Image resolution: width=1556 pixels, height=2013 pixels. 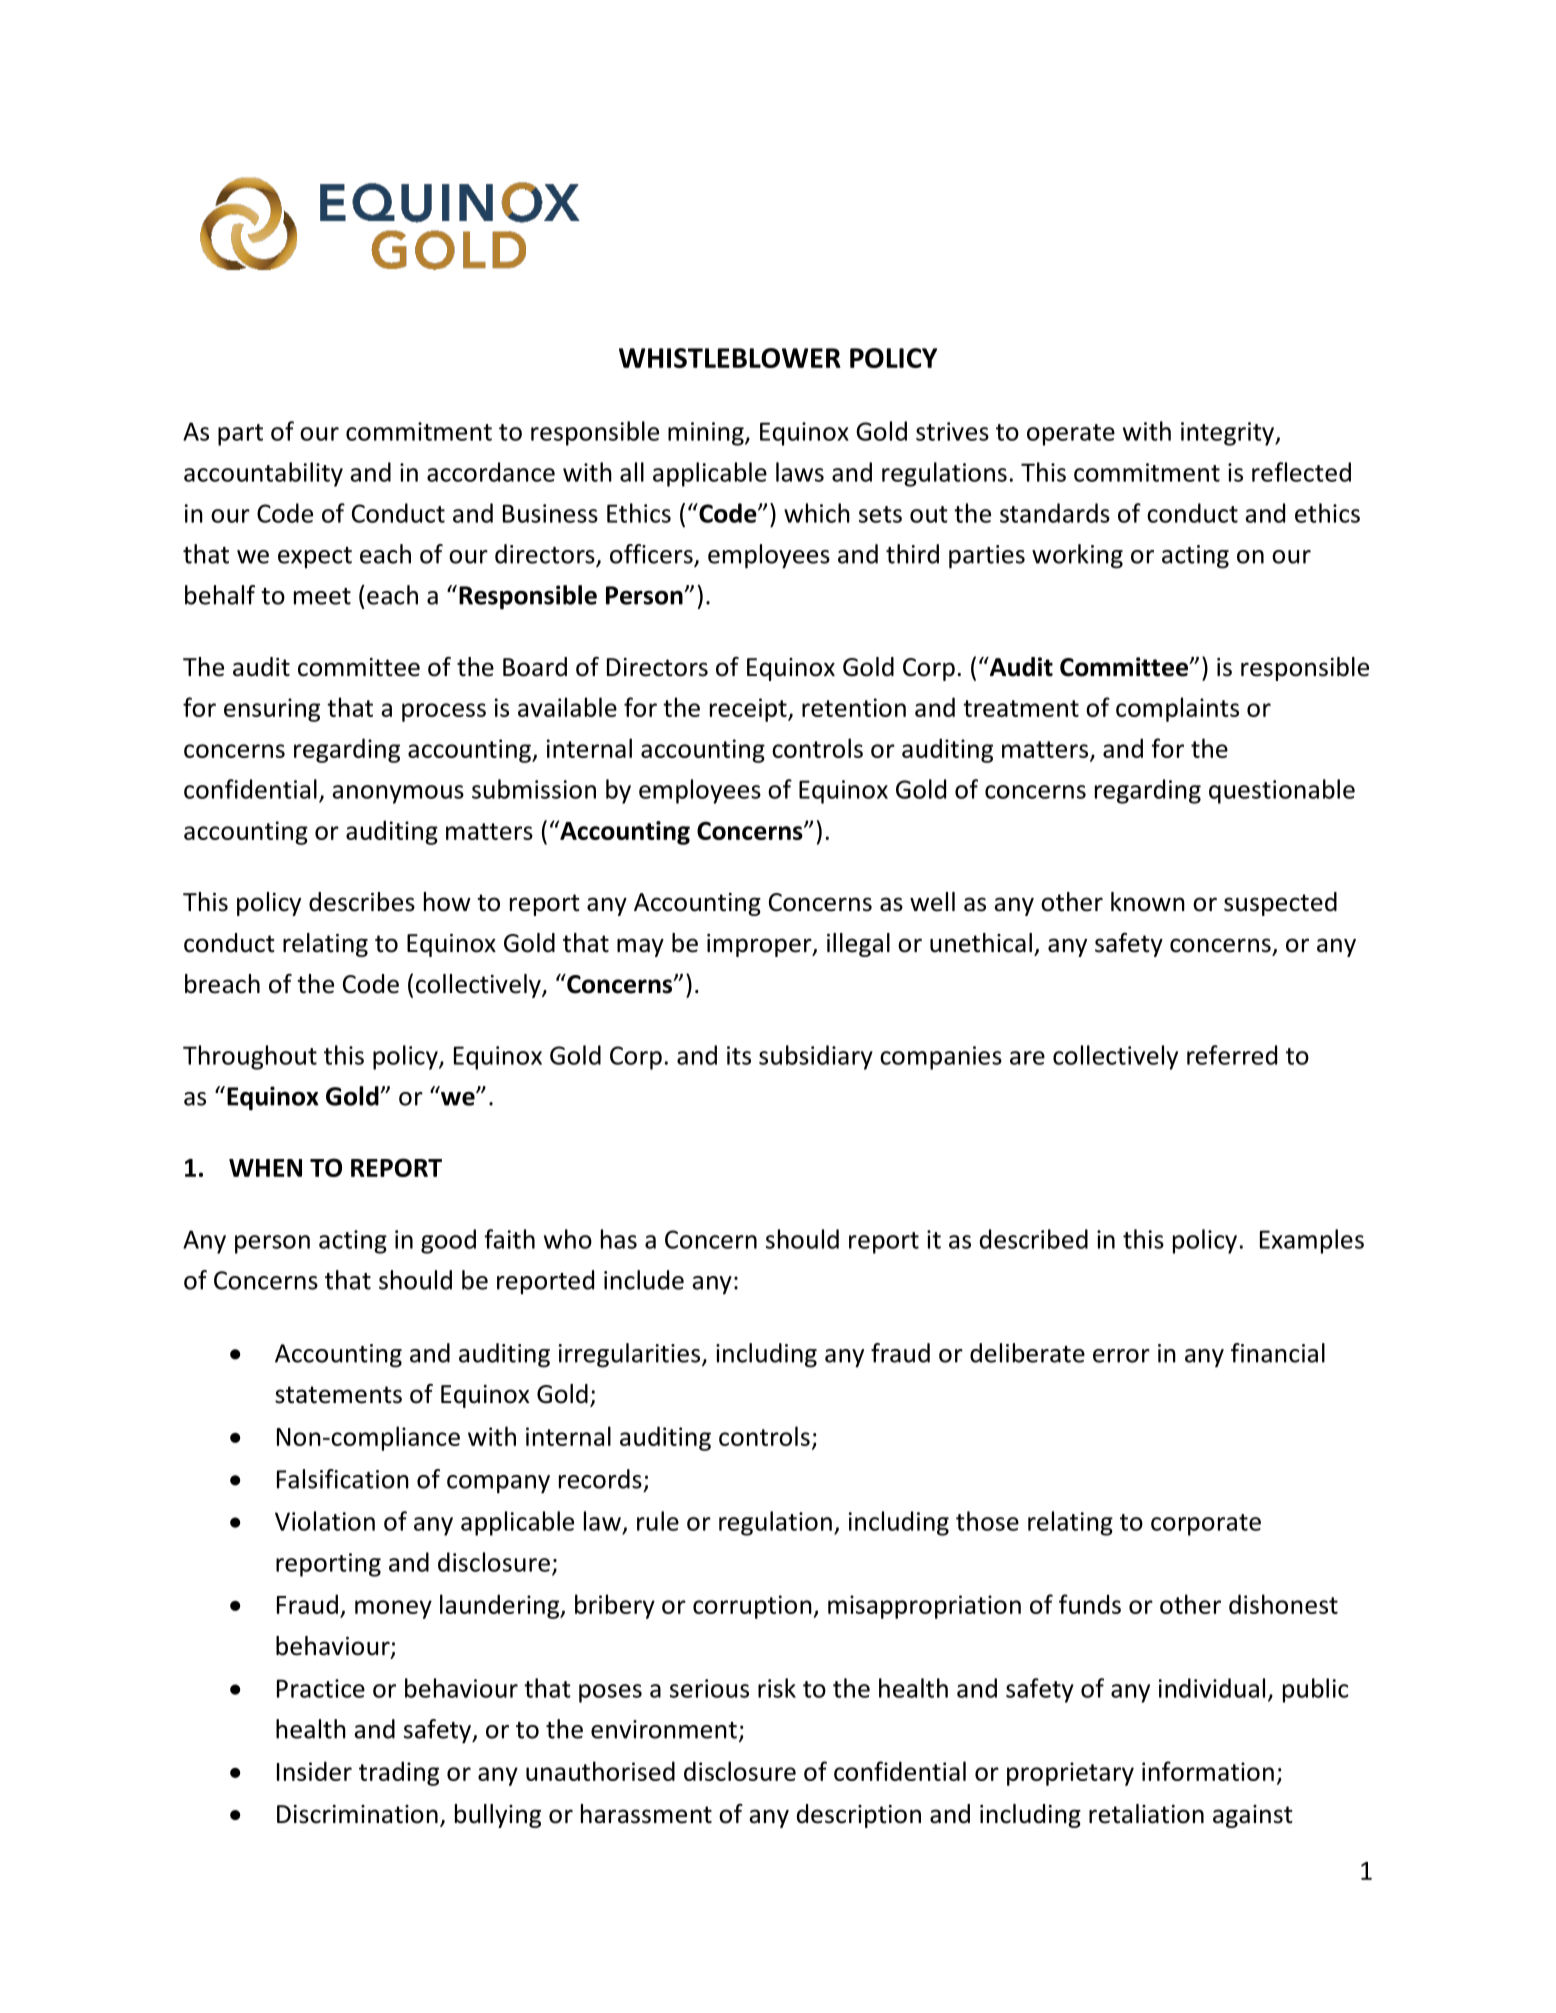 What do you see at coordinates (314, 1771) in the document?
I see `Insider` at bounding box center [314, 1771].
